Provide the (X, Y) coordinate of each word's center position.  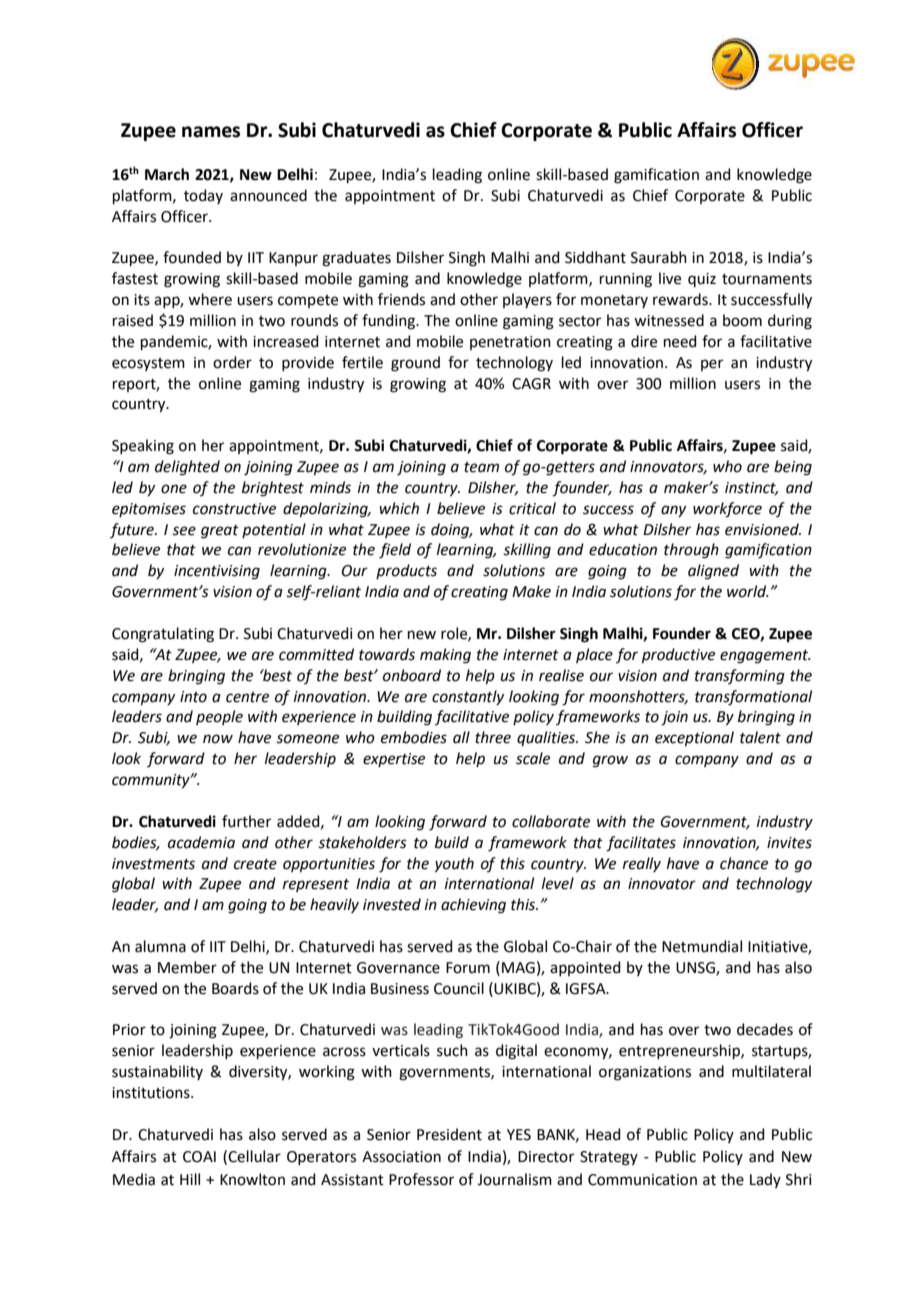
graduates (356, 259)
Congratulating (163, 635)
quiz (702, 280)
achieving (473, 906)
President (449, 1134)
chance (744, 863)
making (445, 656)
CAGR (531, 384)
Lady (765, 1180)
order (232, 362)
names (211, 132)
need (680, 341)
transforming (740, 677)
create (255, 864)
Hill (190, 1179)
